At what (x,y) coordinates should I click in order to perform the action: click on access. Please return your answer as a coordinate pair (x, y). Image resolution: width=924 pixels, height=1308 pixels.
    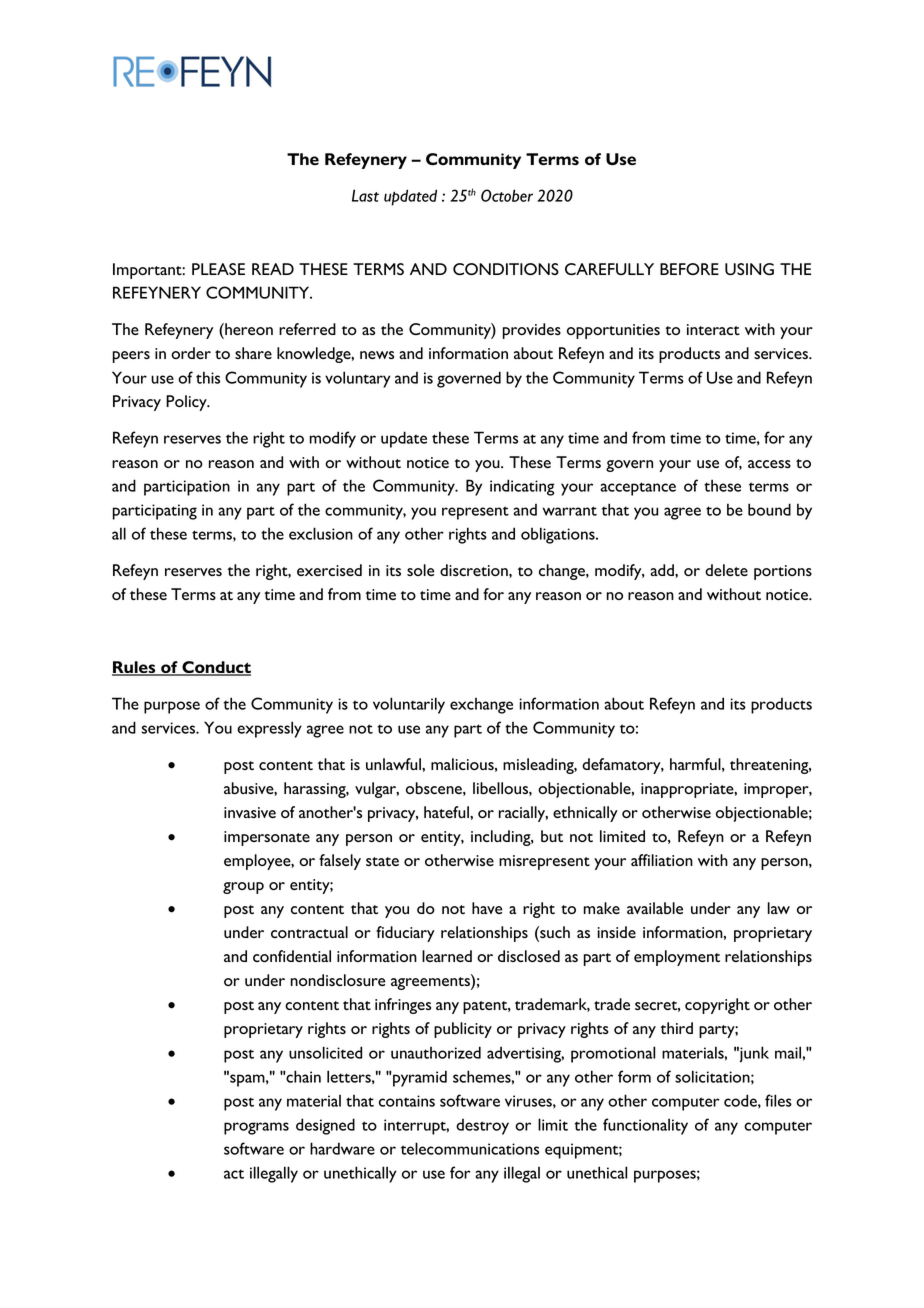
    Looking at the image, I should click on (769, 464).
